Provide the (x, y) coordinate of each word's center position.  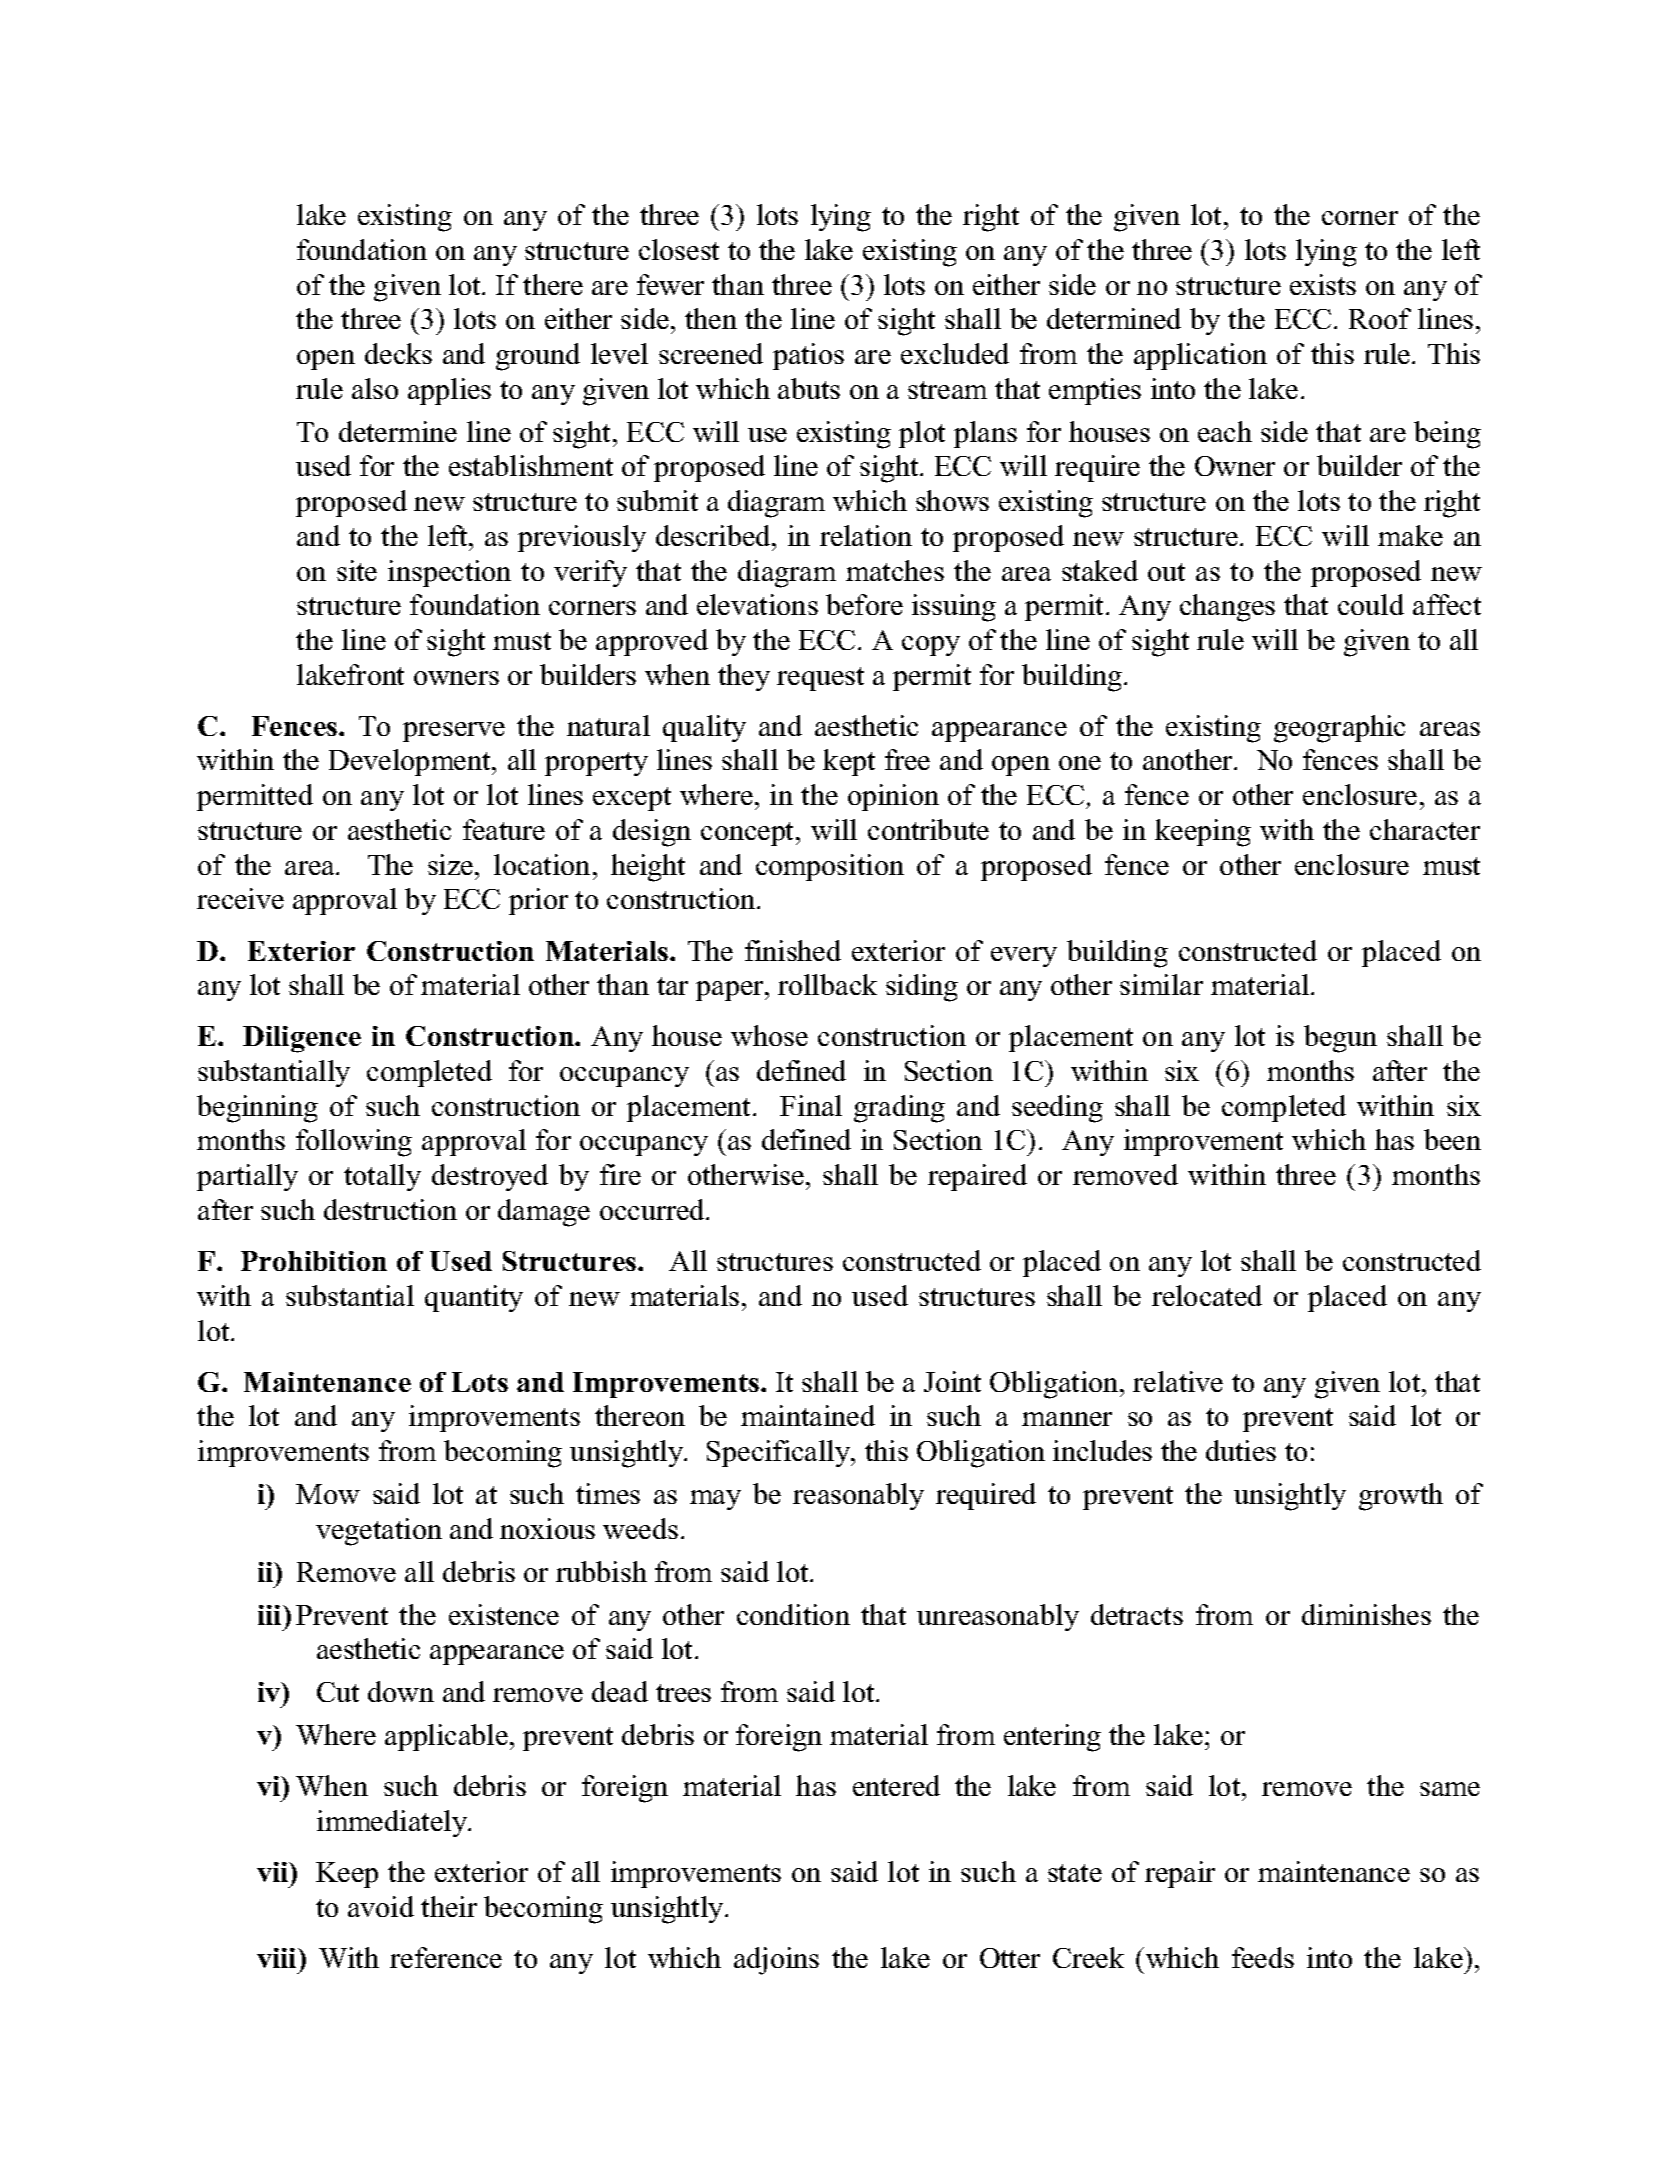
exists (1323, 284)
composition (830, 867)
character (1425, 829)
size (452, 864)
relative (1178, 1381)
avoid (381, 1906)
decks (398, 353)
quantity (474, 1298)
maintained (808, 1415)
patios (808, 356)
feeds (1263, 1957)
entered (896, 1785)
